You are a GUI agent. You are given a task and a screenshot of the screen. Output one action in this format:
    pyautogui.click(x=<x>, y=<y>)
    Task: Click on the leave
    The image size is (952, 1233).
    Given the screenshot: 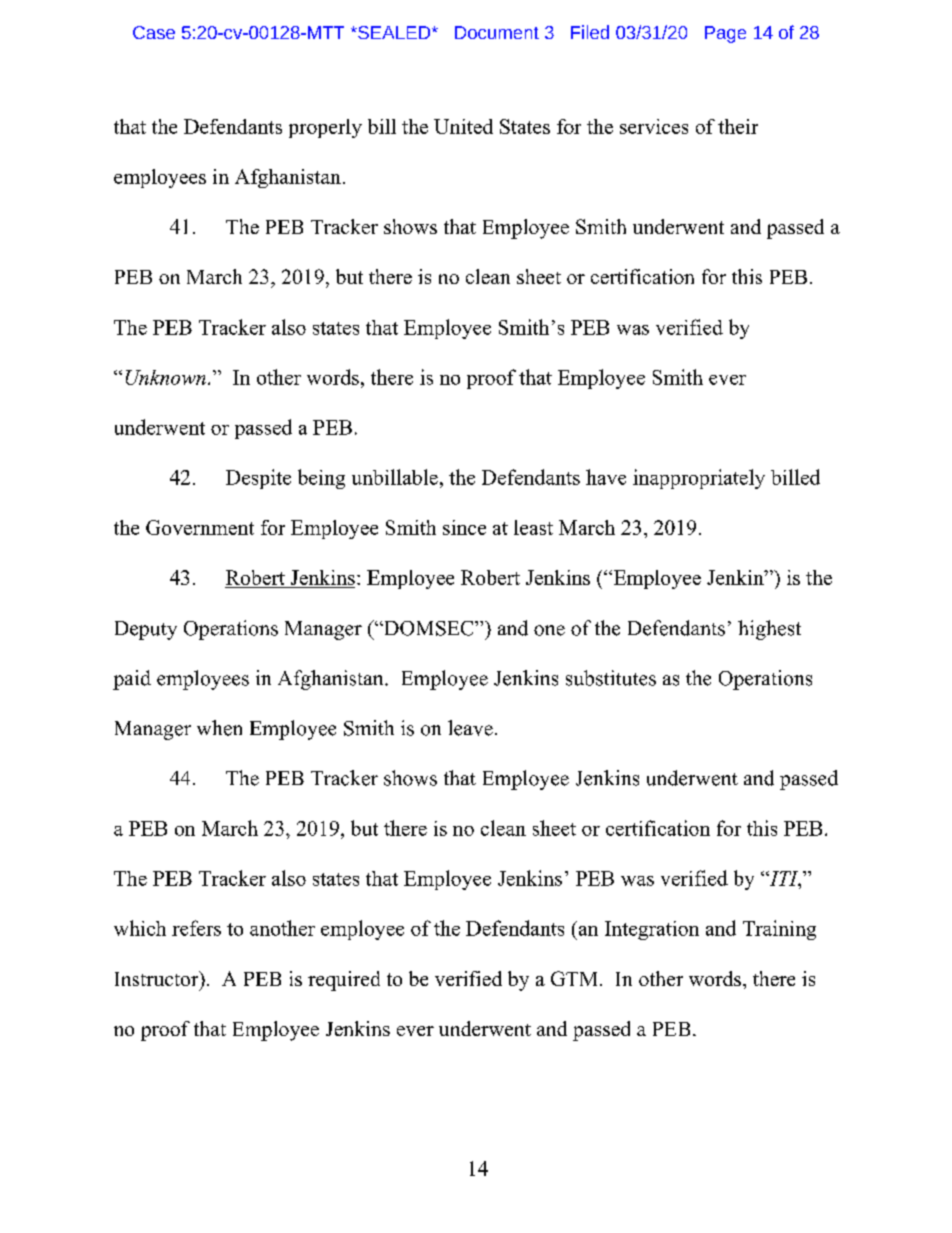 What is the action you would take?
    pyautogui.click(x=470, y=728)
